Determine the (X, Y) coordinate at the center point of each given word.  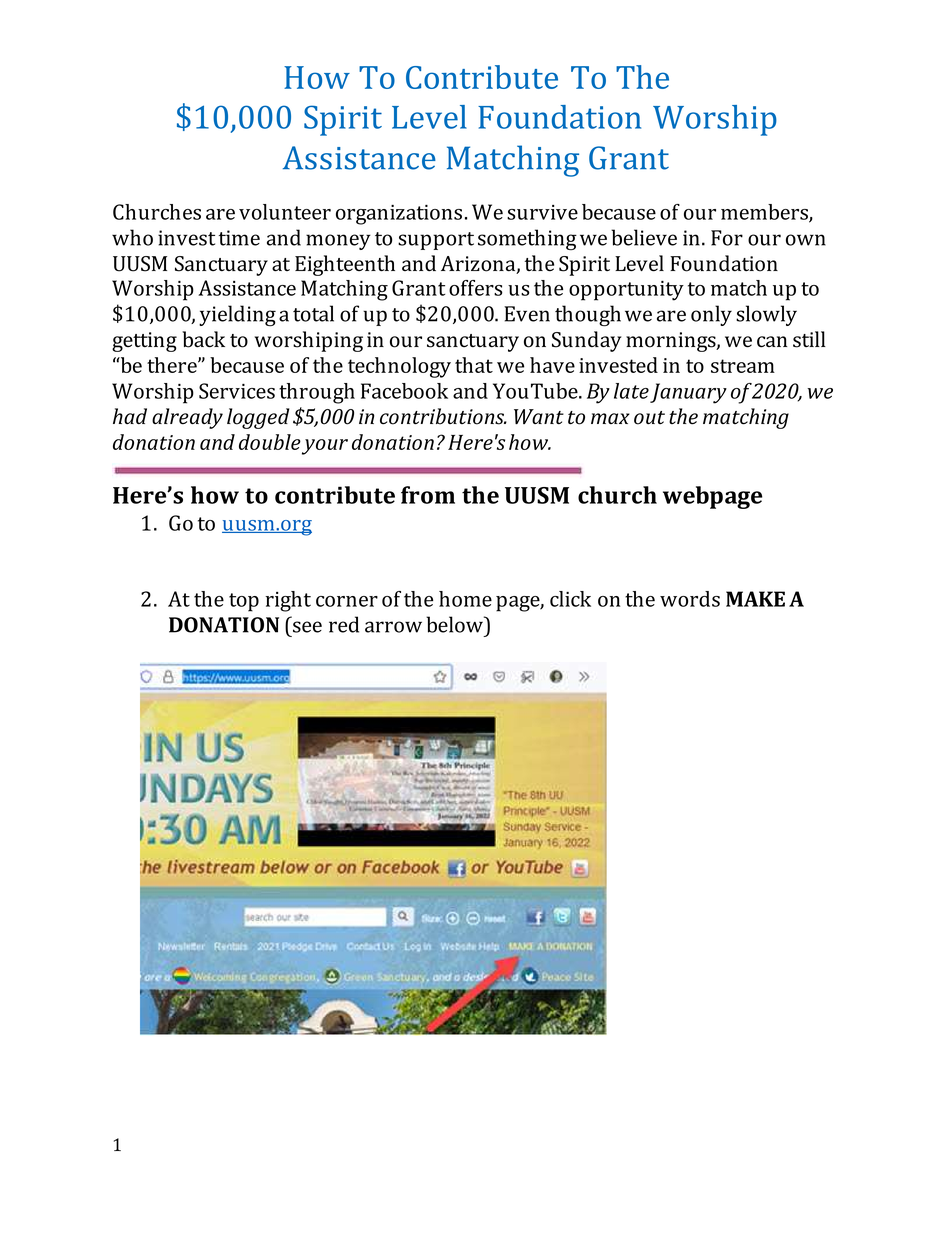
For (727, 238)
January (688, 393)
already (187, 418)
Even (527, 314)
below (455, 624)
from (428, 495)
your (325, 447)
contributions (443, 416)
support (436, 241)
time (239, 238)
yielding (237, 316)
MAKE (755, 599)
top (244, 602)
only (711, 315)
